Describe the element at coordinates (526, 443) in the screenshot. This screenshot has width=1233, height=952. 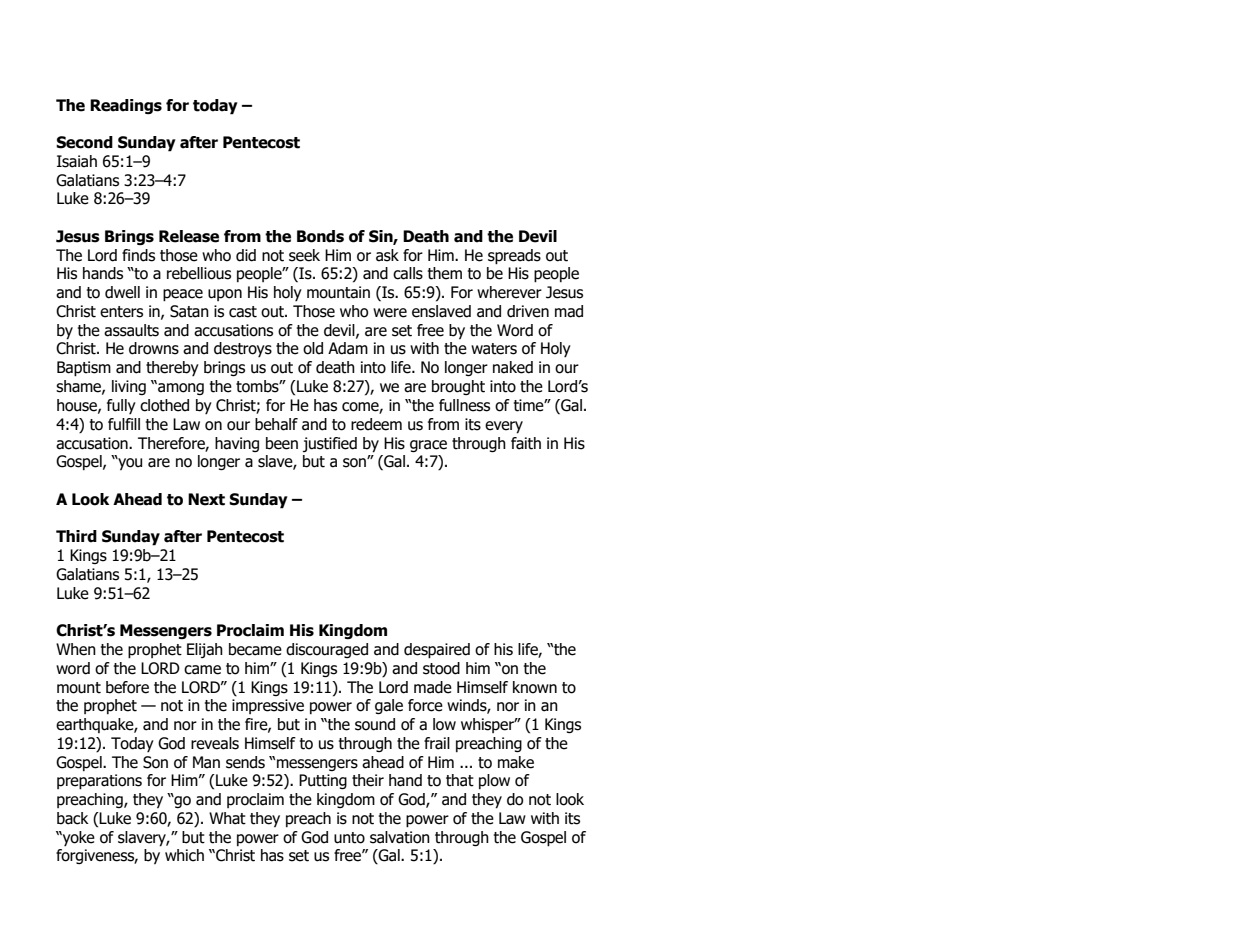
I see `faith` at that location.
